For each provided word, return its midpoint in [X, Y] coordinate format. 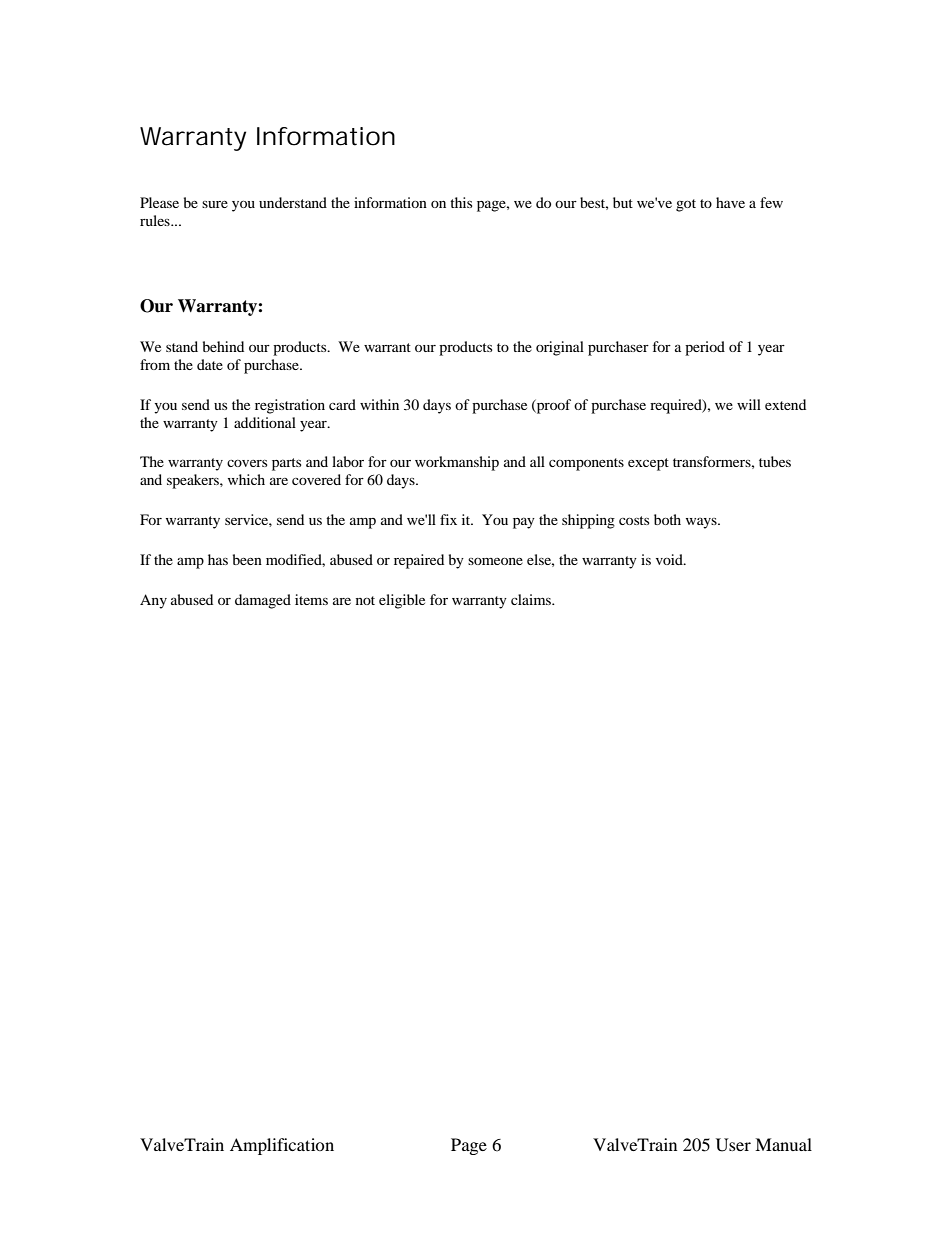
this [461, 202]
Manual [783, 1144]
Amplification [282, 1146]
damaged [263, 601]
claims [532, 599]
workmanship [457, 463]
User [733, 1145]
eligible [402, 601]
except [648, 464]
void [670, 559]
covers [247, 463]
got [686, 205]
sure [215, 204]
